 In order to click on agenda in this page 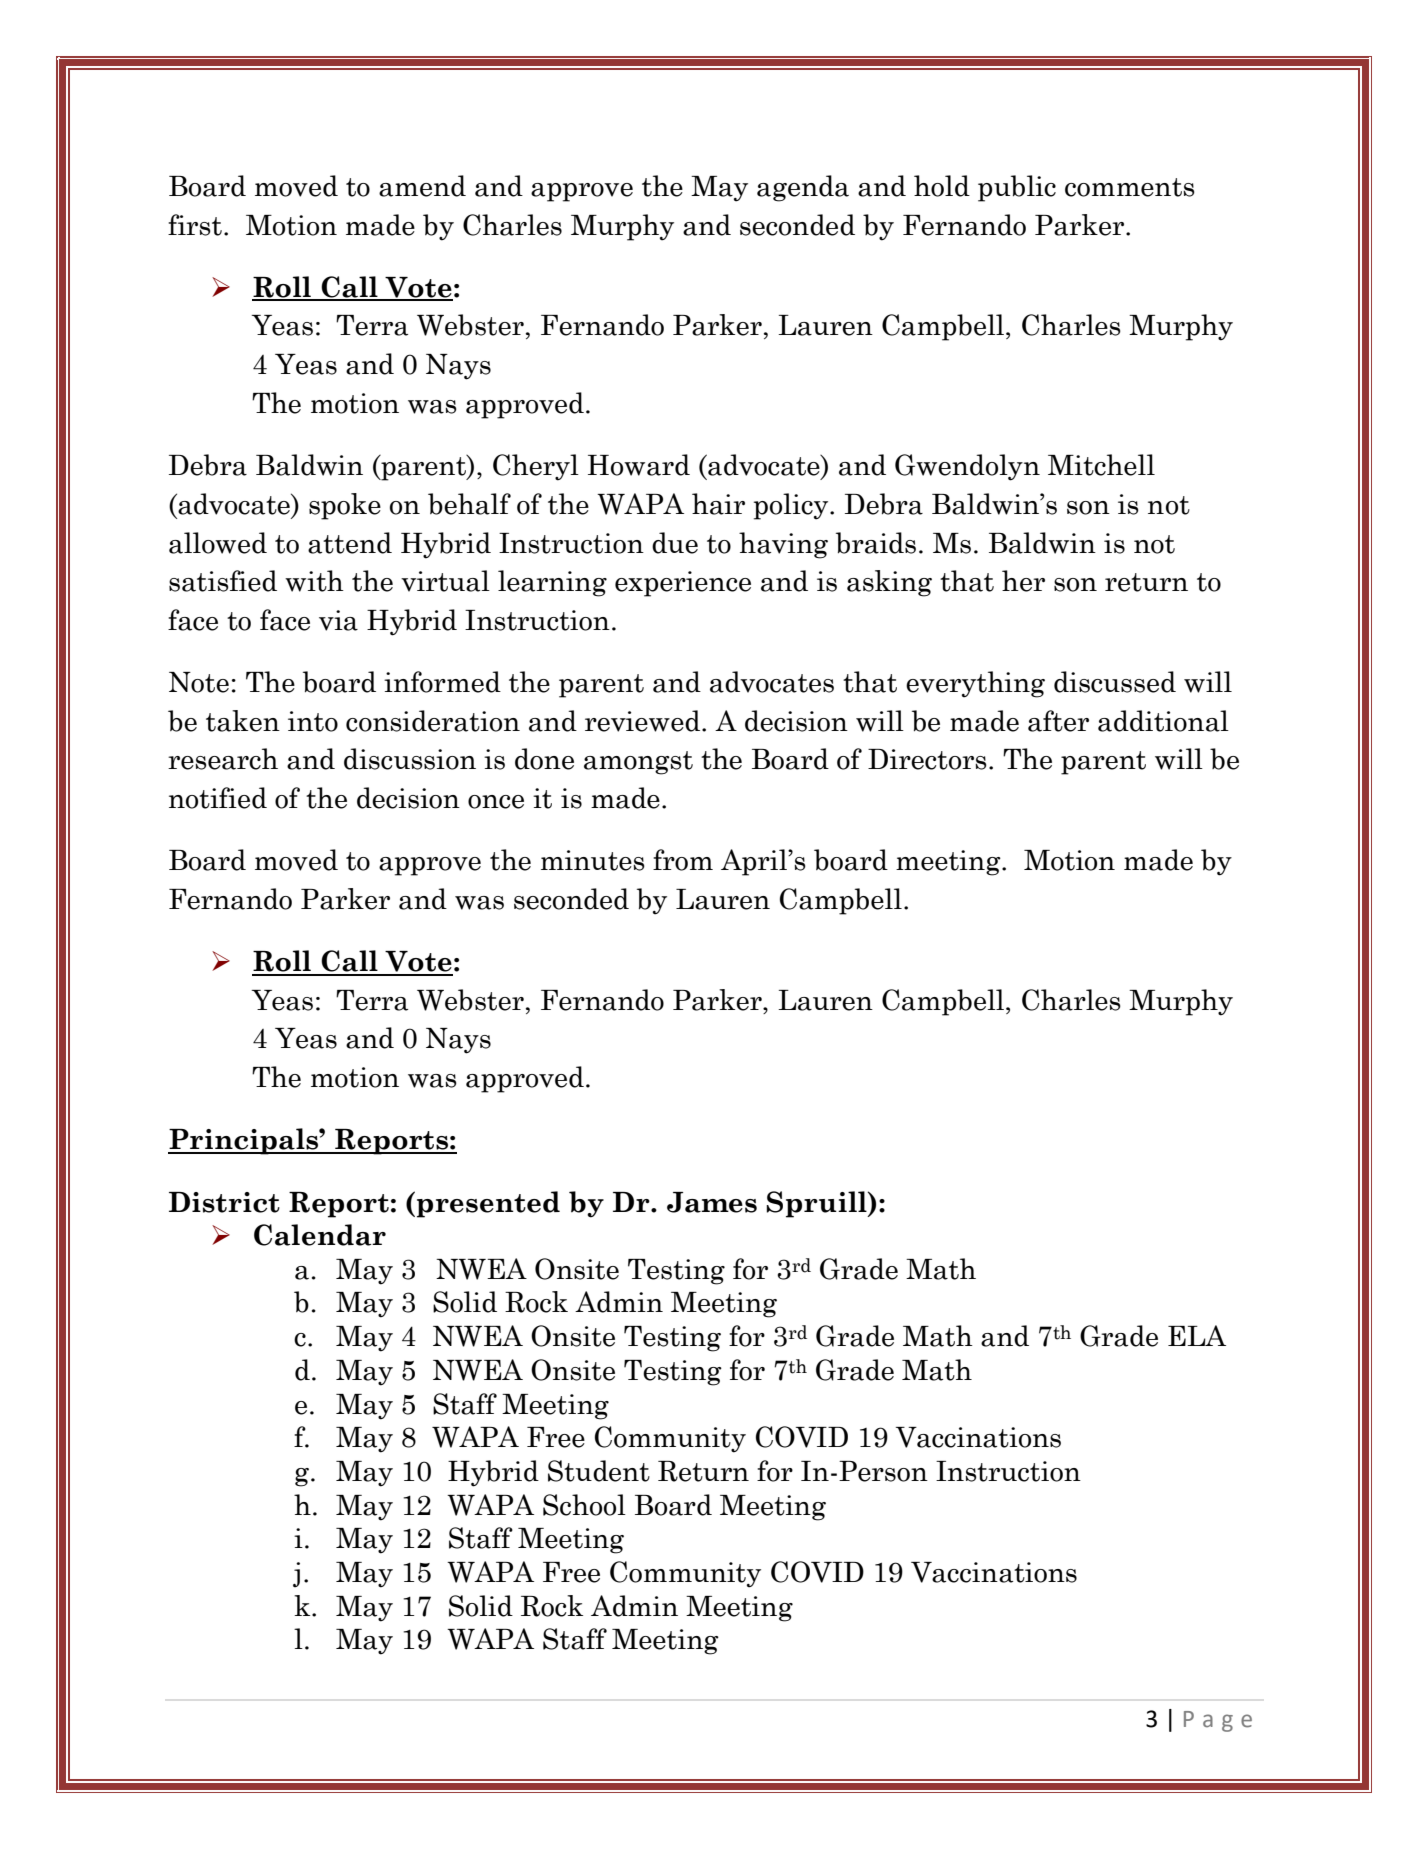, I will do `click(803, 188)`.
